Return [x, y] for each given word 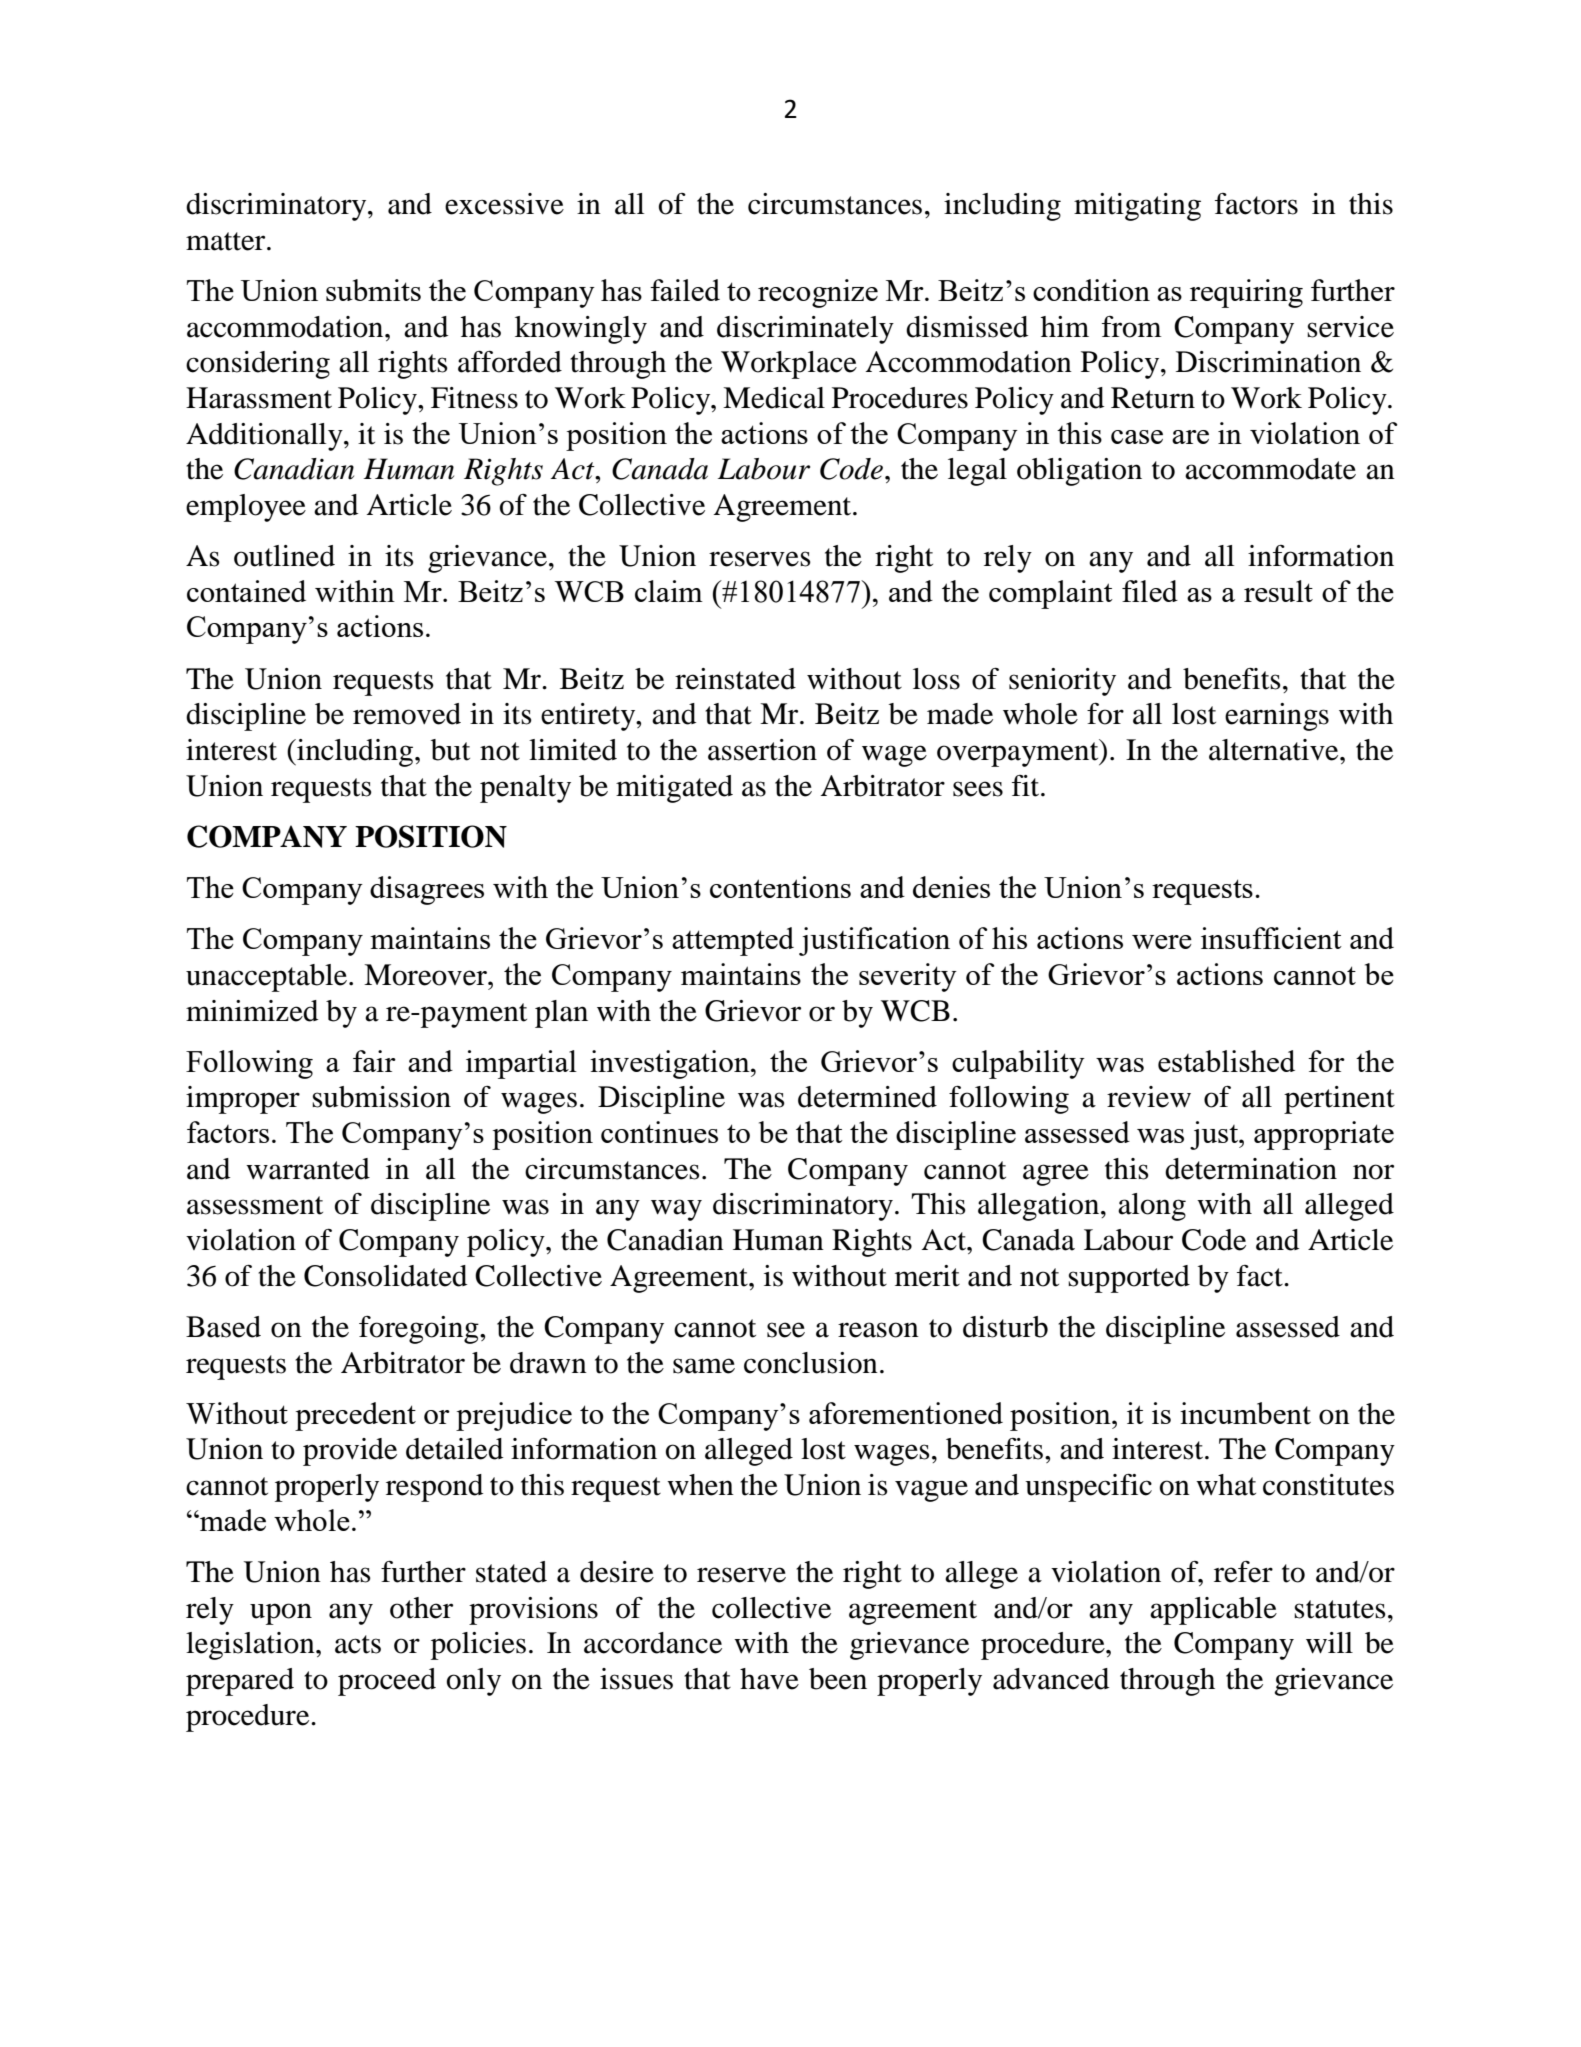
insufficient [1271, 938]
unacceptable [268, 978]
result [1278, 591]
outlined [284, 556]
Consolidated [385, 1276]
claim [669, 591]
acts [358, 1644]
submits [373, 290]
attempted [733, 941]
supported [1129, 1279]
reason [878, 1330]
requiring [1246, 293]
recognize [818, 293]
